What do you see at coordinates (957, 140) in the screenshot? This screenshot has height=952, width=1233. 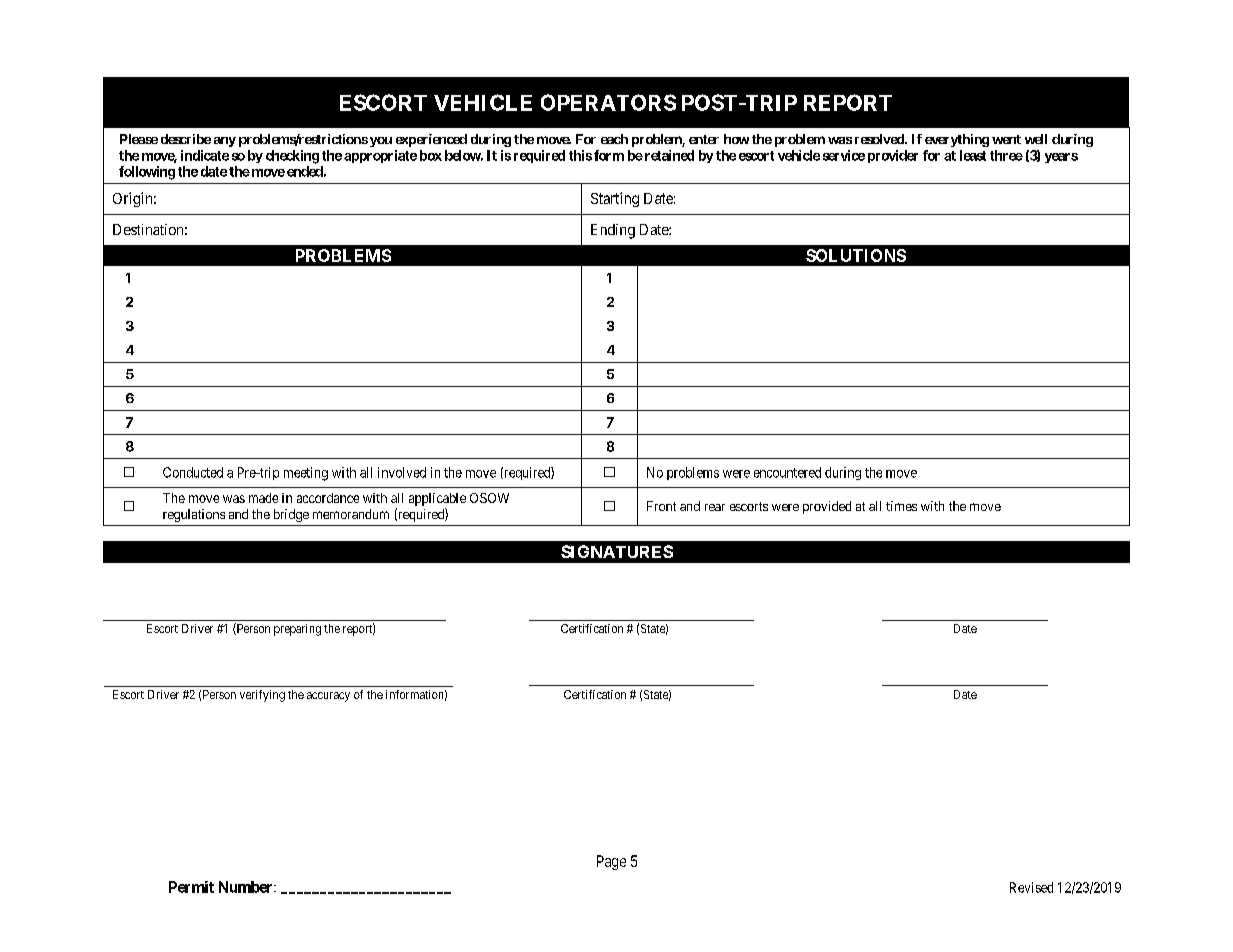 I see `everything` at bounding box center [957, 140].
